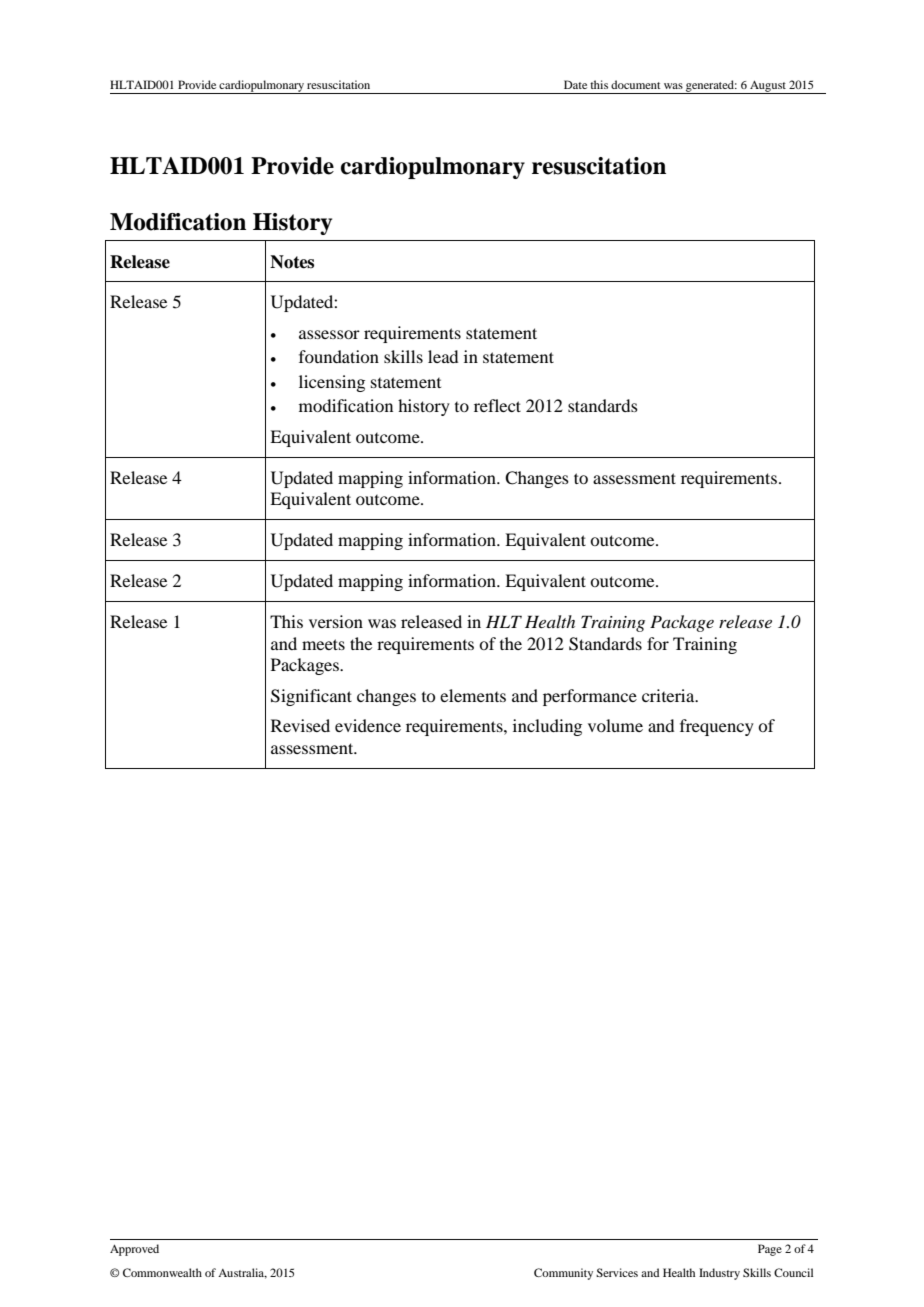 This screenshot has width=924, height=1307. I want to click on Approved, so click(134, 1250).
